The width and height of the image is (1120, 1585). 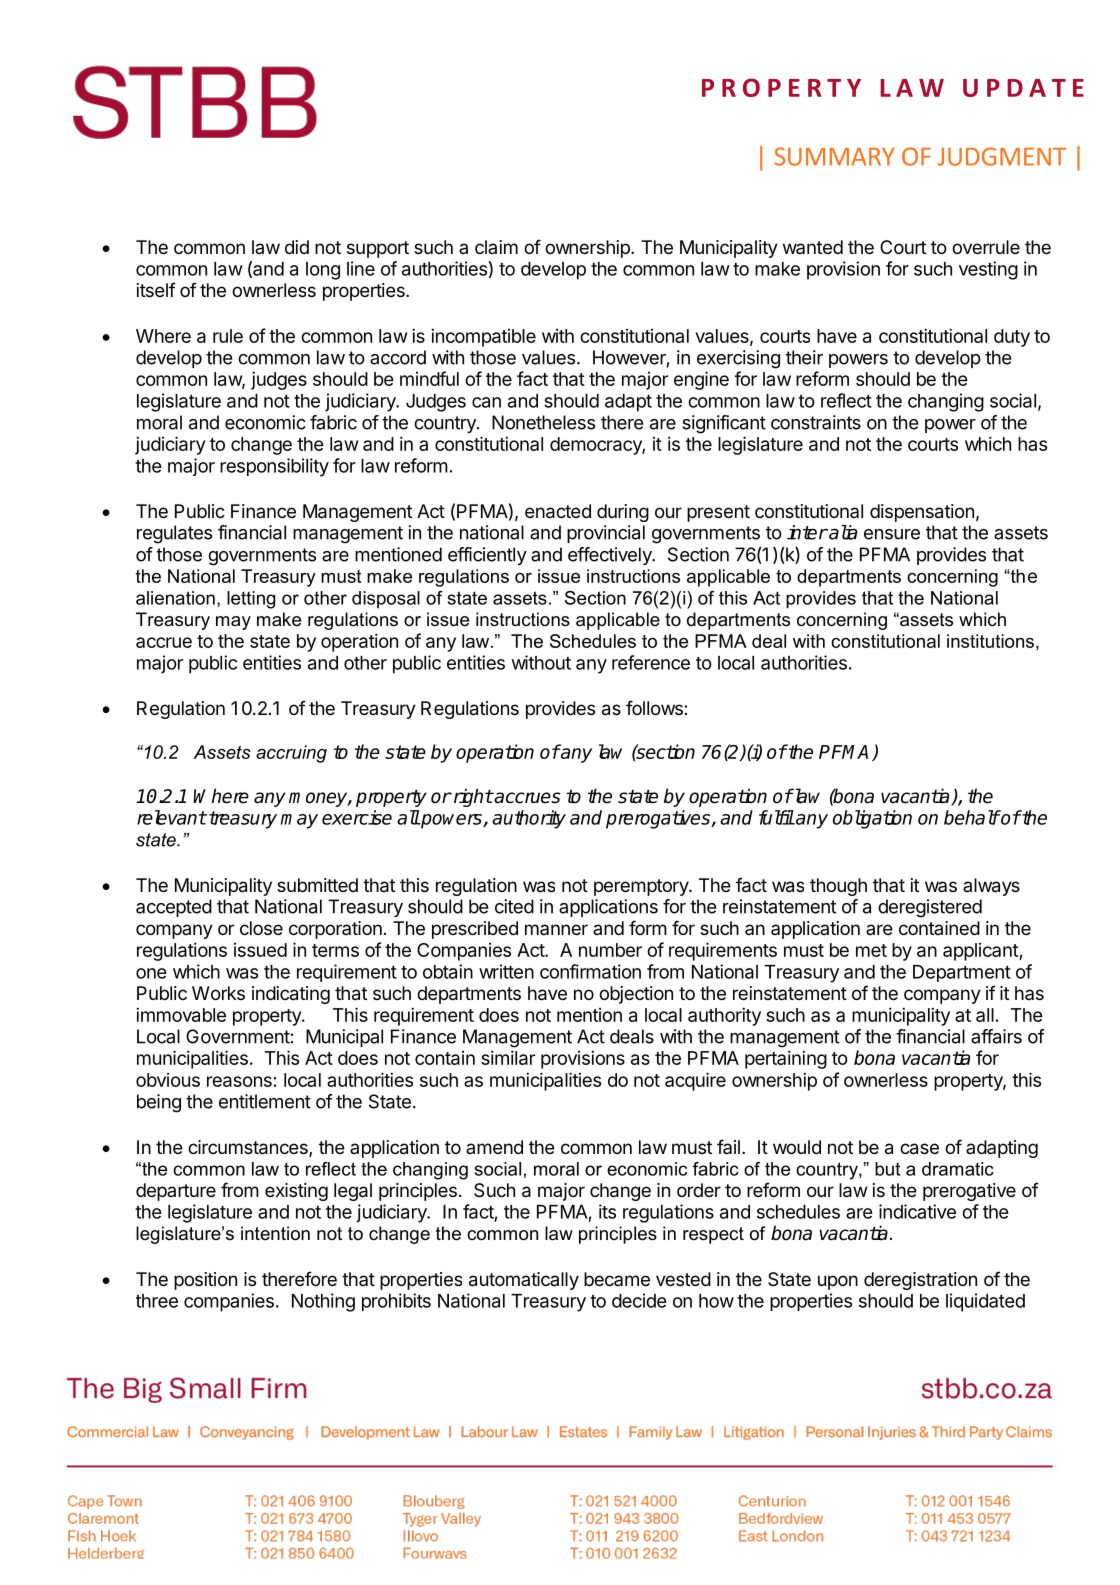 I want to click on did, so click(x=297, y=247).
